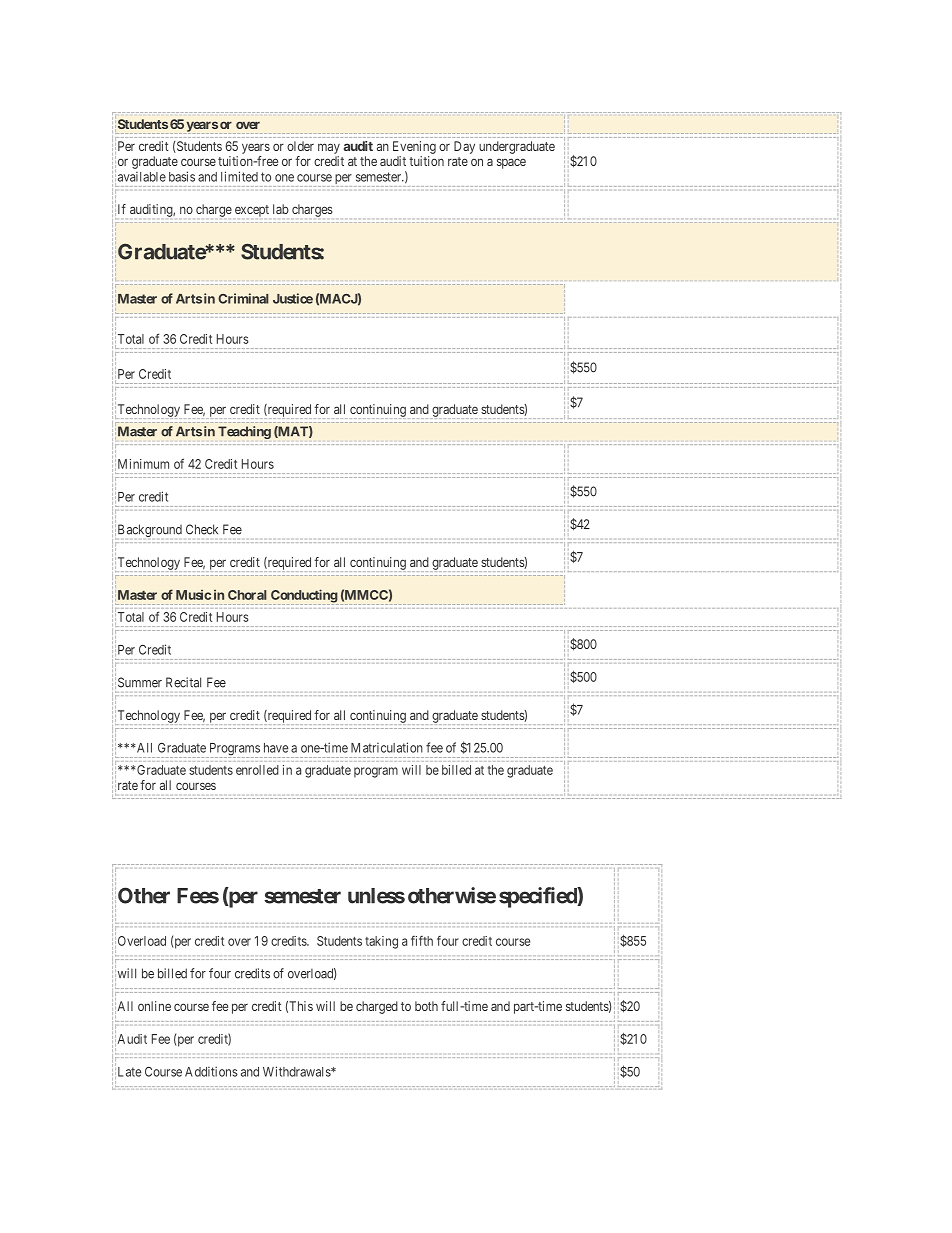 The width and height of the page is (952, 1233). I want to click on Check, so click(202, 529).
